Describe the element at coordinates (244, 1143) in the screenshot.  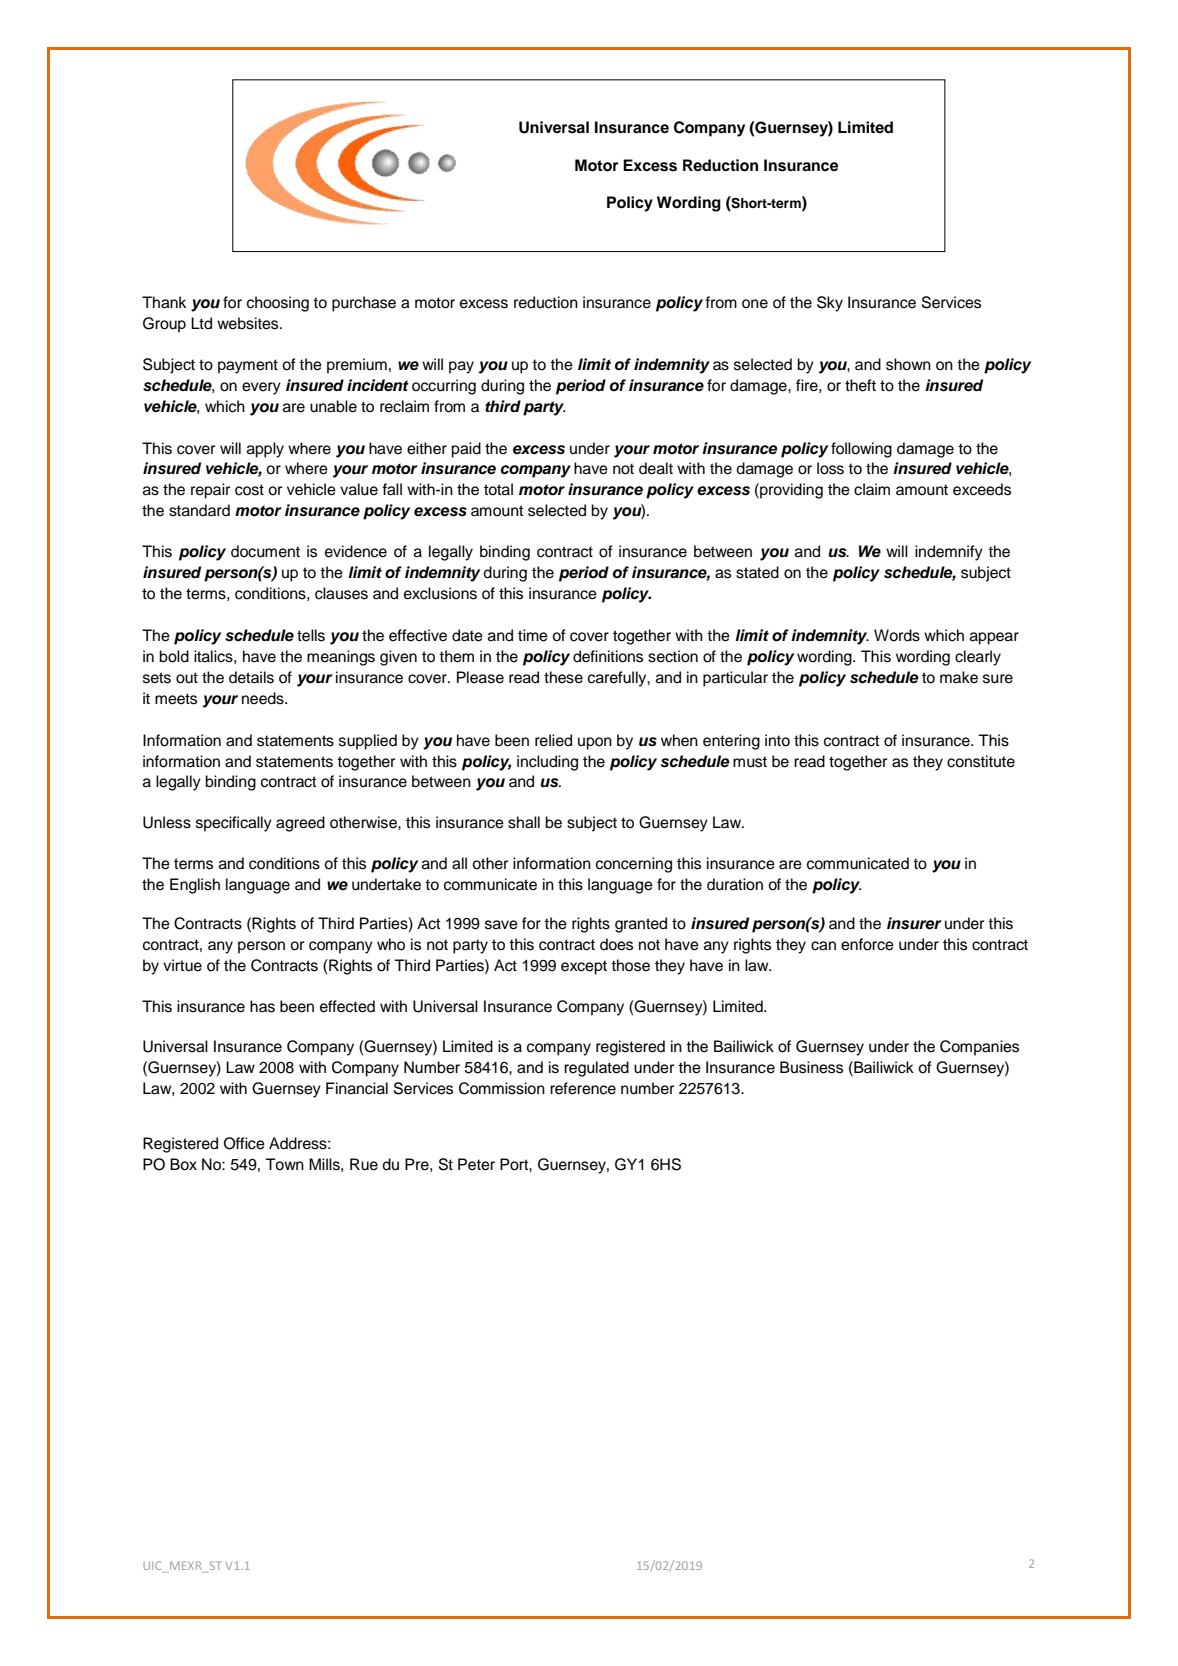
I see `Office` at that location.
